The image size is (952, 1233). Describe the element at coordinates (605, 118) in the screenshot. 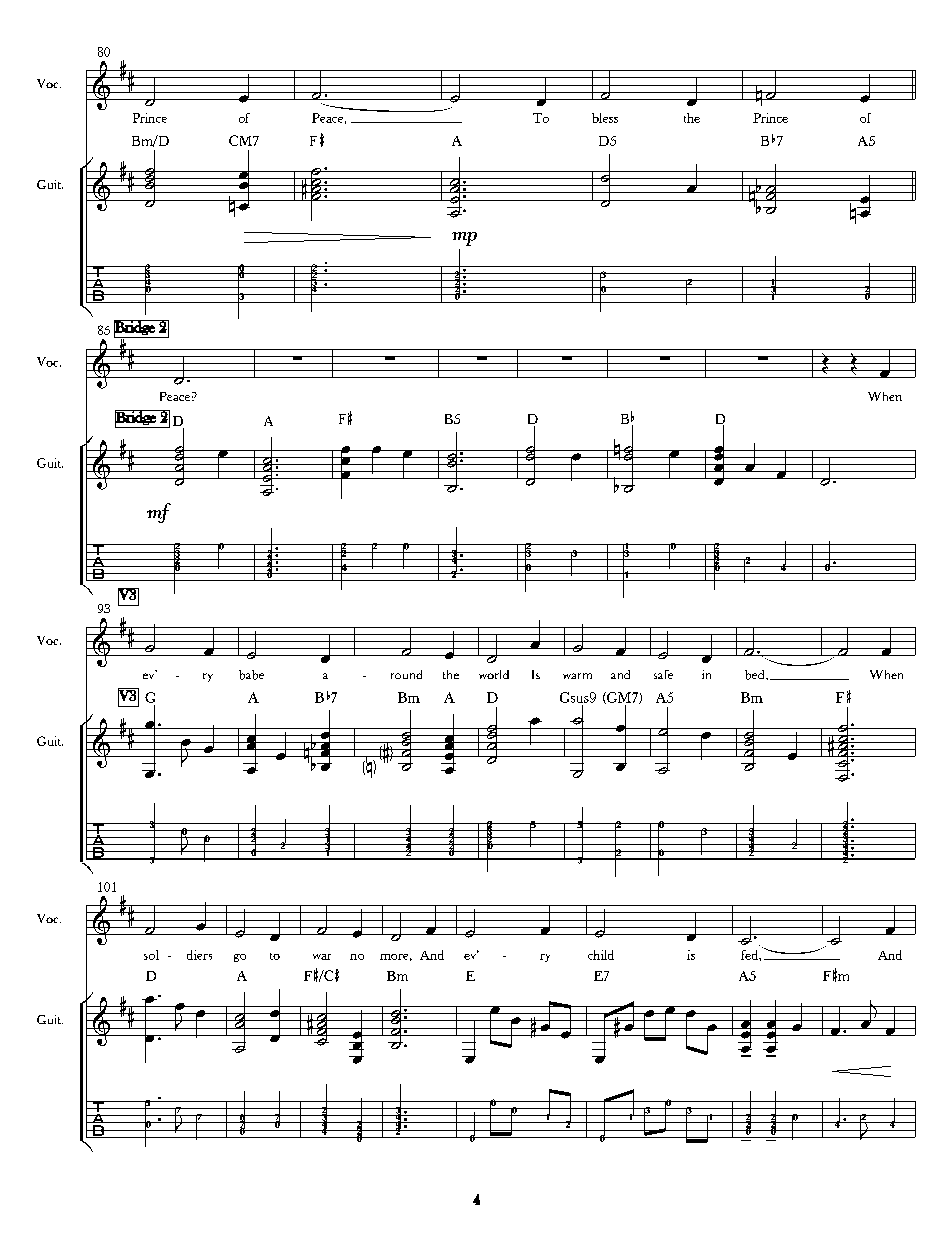

I see `bless` at that location.
